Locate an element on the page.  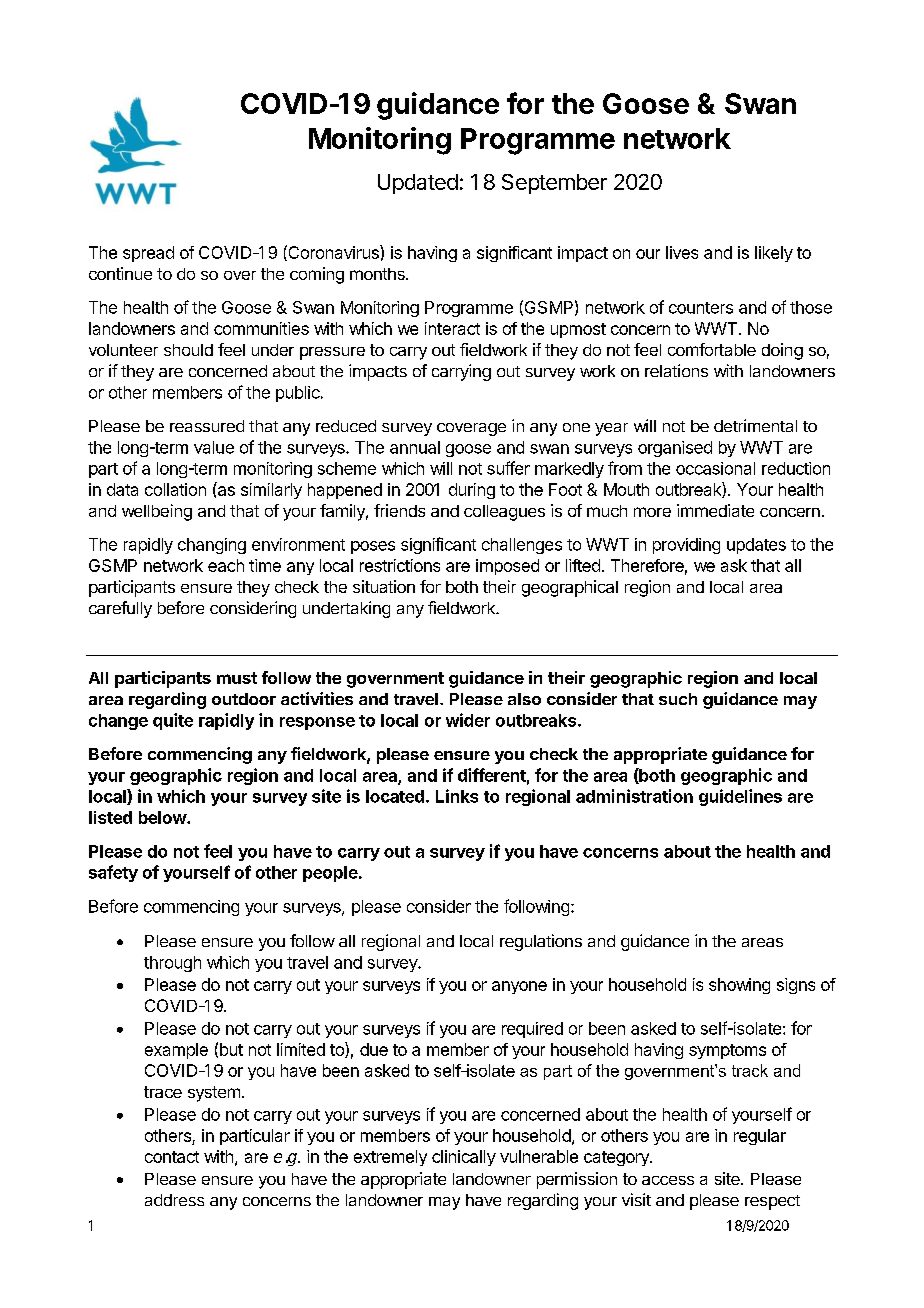
showing is located at coordinates (739, 986).
